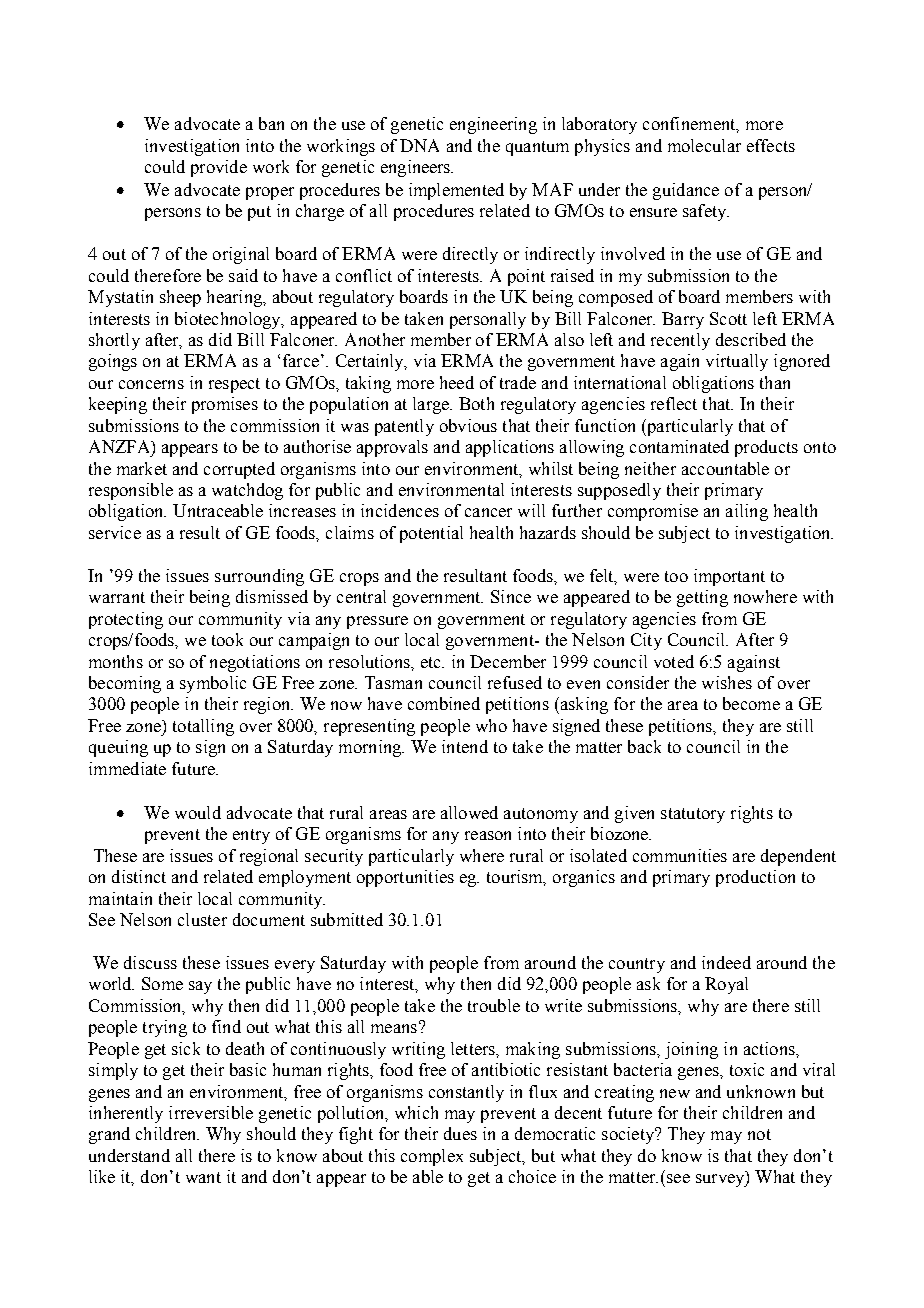 The image size is (924, 1308). What do you see at coordinates (747, 512) in the image?
I see `ailing` at bounding box center [747, 512].
